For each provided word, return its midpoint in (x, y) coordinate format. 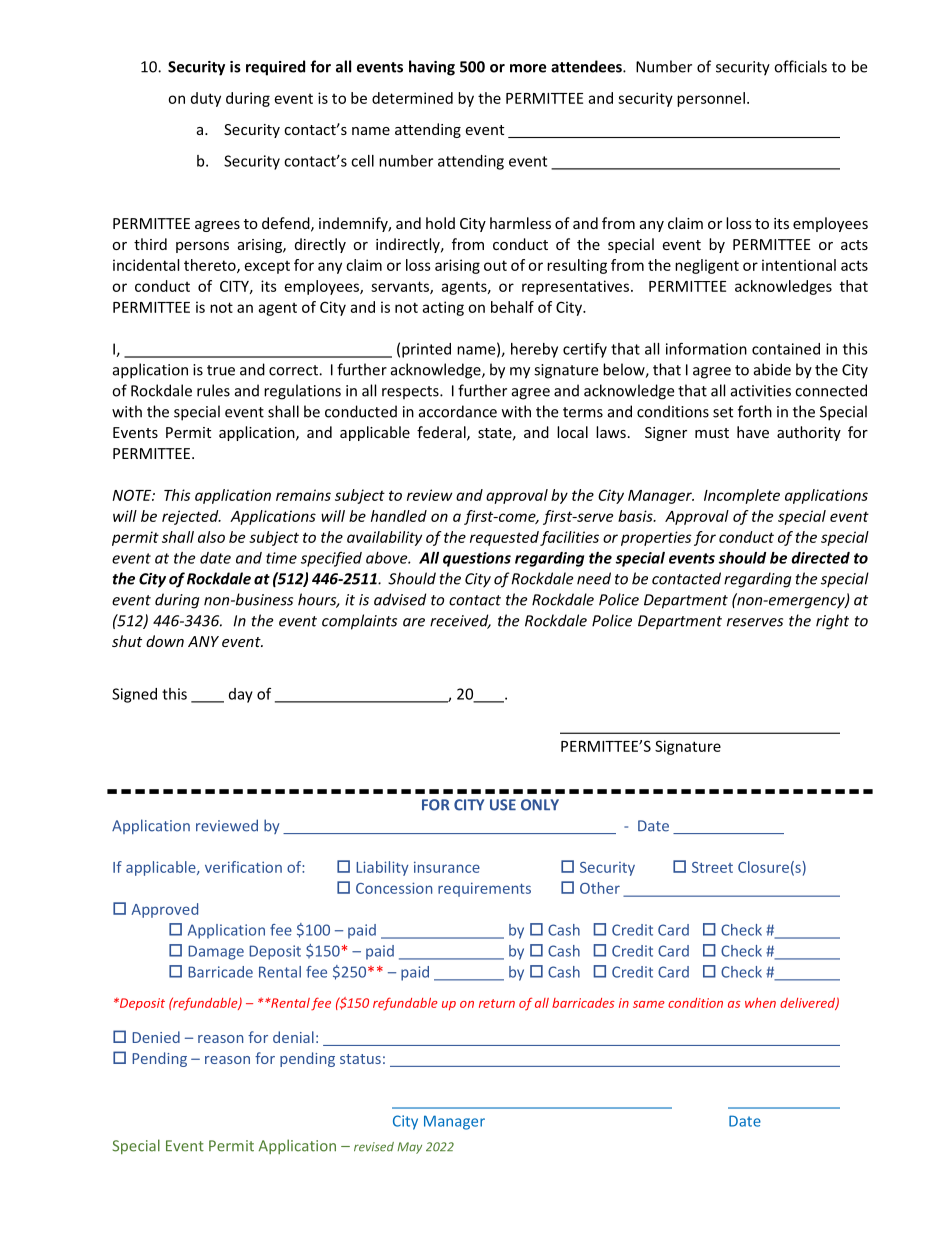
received (460, 621)
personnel (711, 99)
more (528, 68)
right (832, 622)
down (165, 641)
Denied (156, 1037)
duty (206, 99)
